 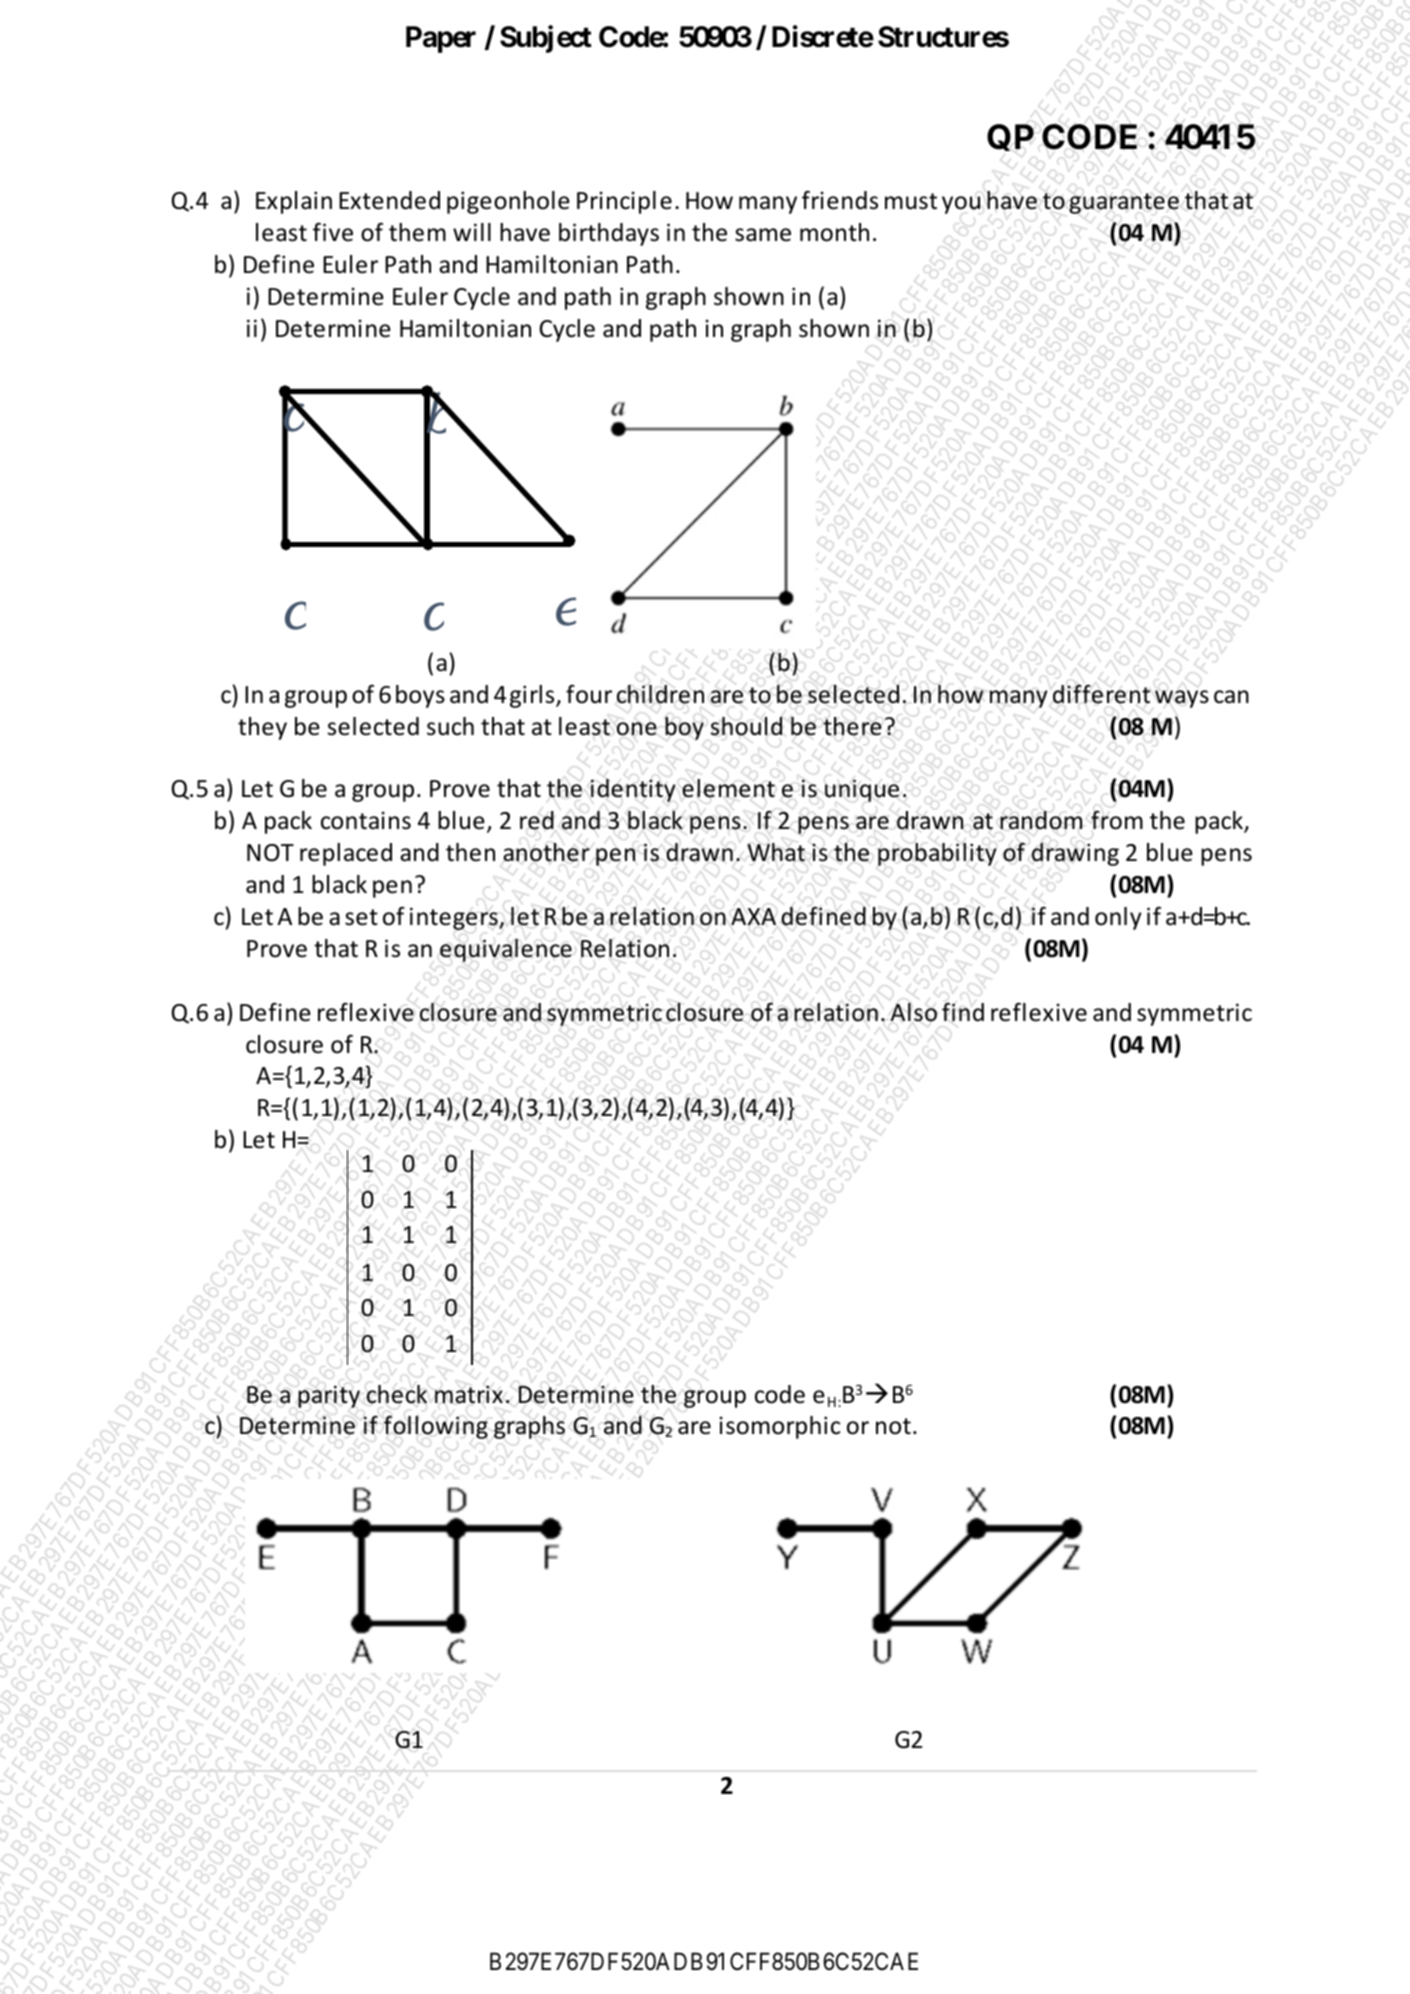 I want to click on Paper, so click(x=441, y=39).
